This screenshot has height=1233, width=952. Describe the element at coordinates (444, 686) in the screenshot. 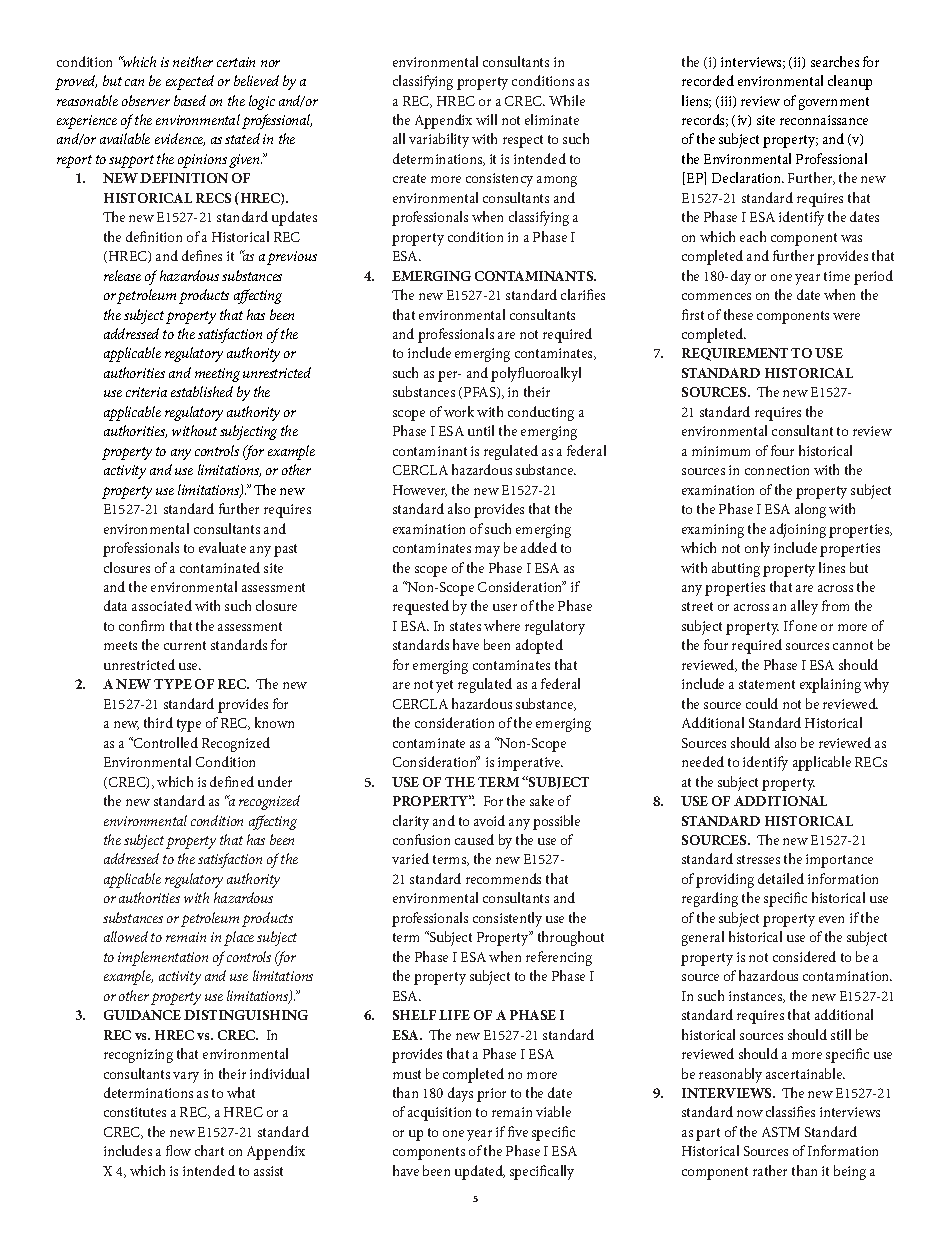

I see `yet` at that location.
